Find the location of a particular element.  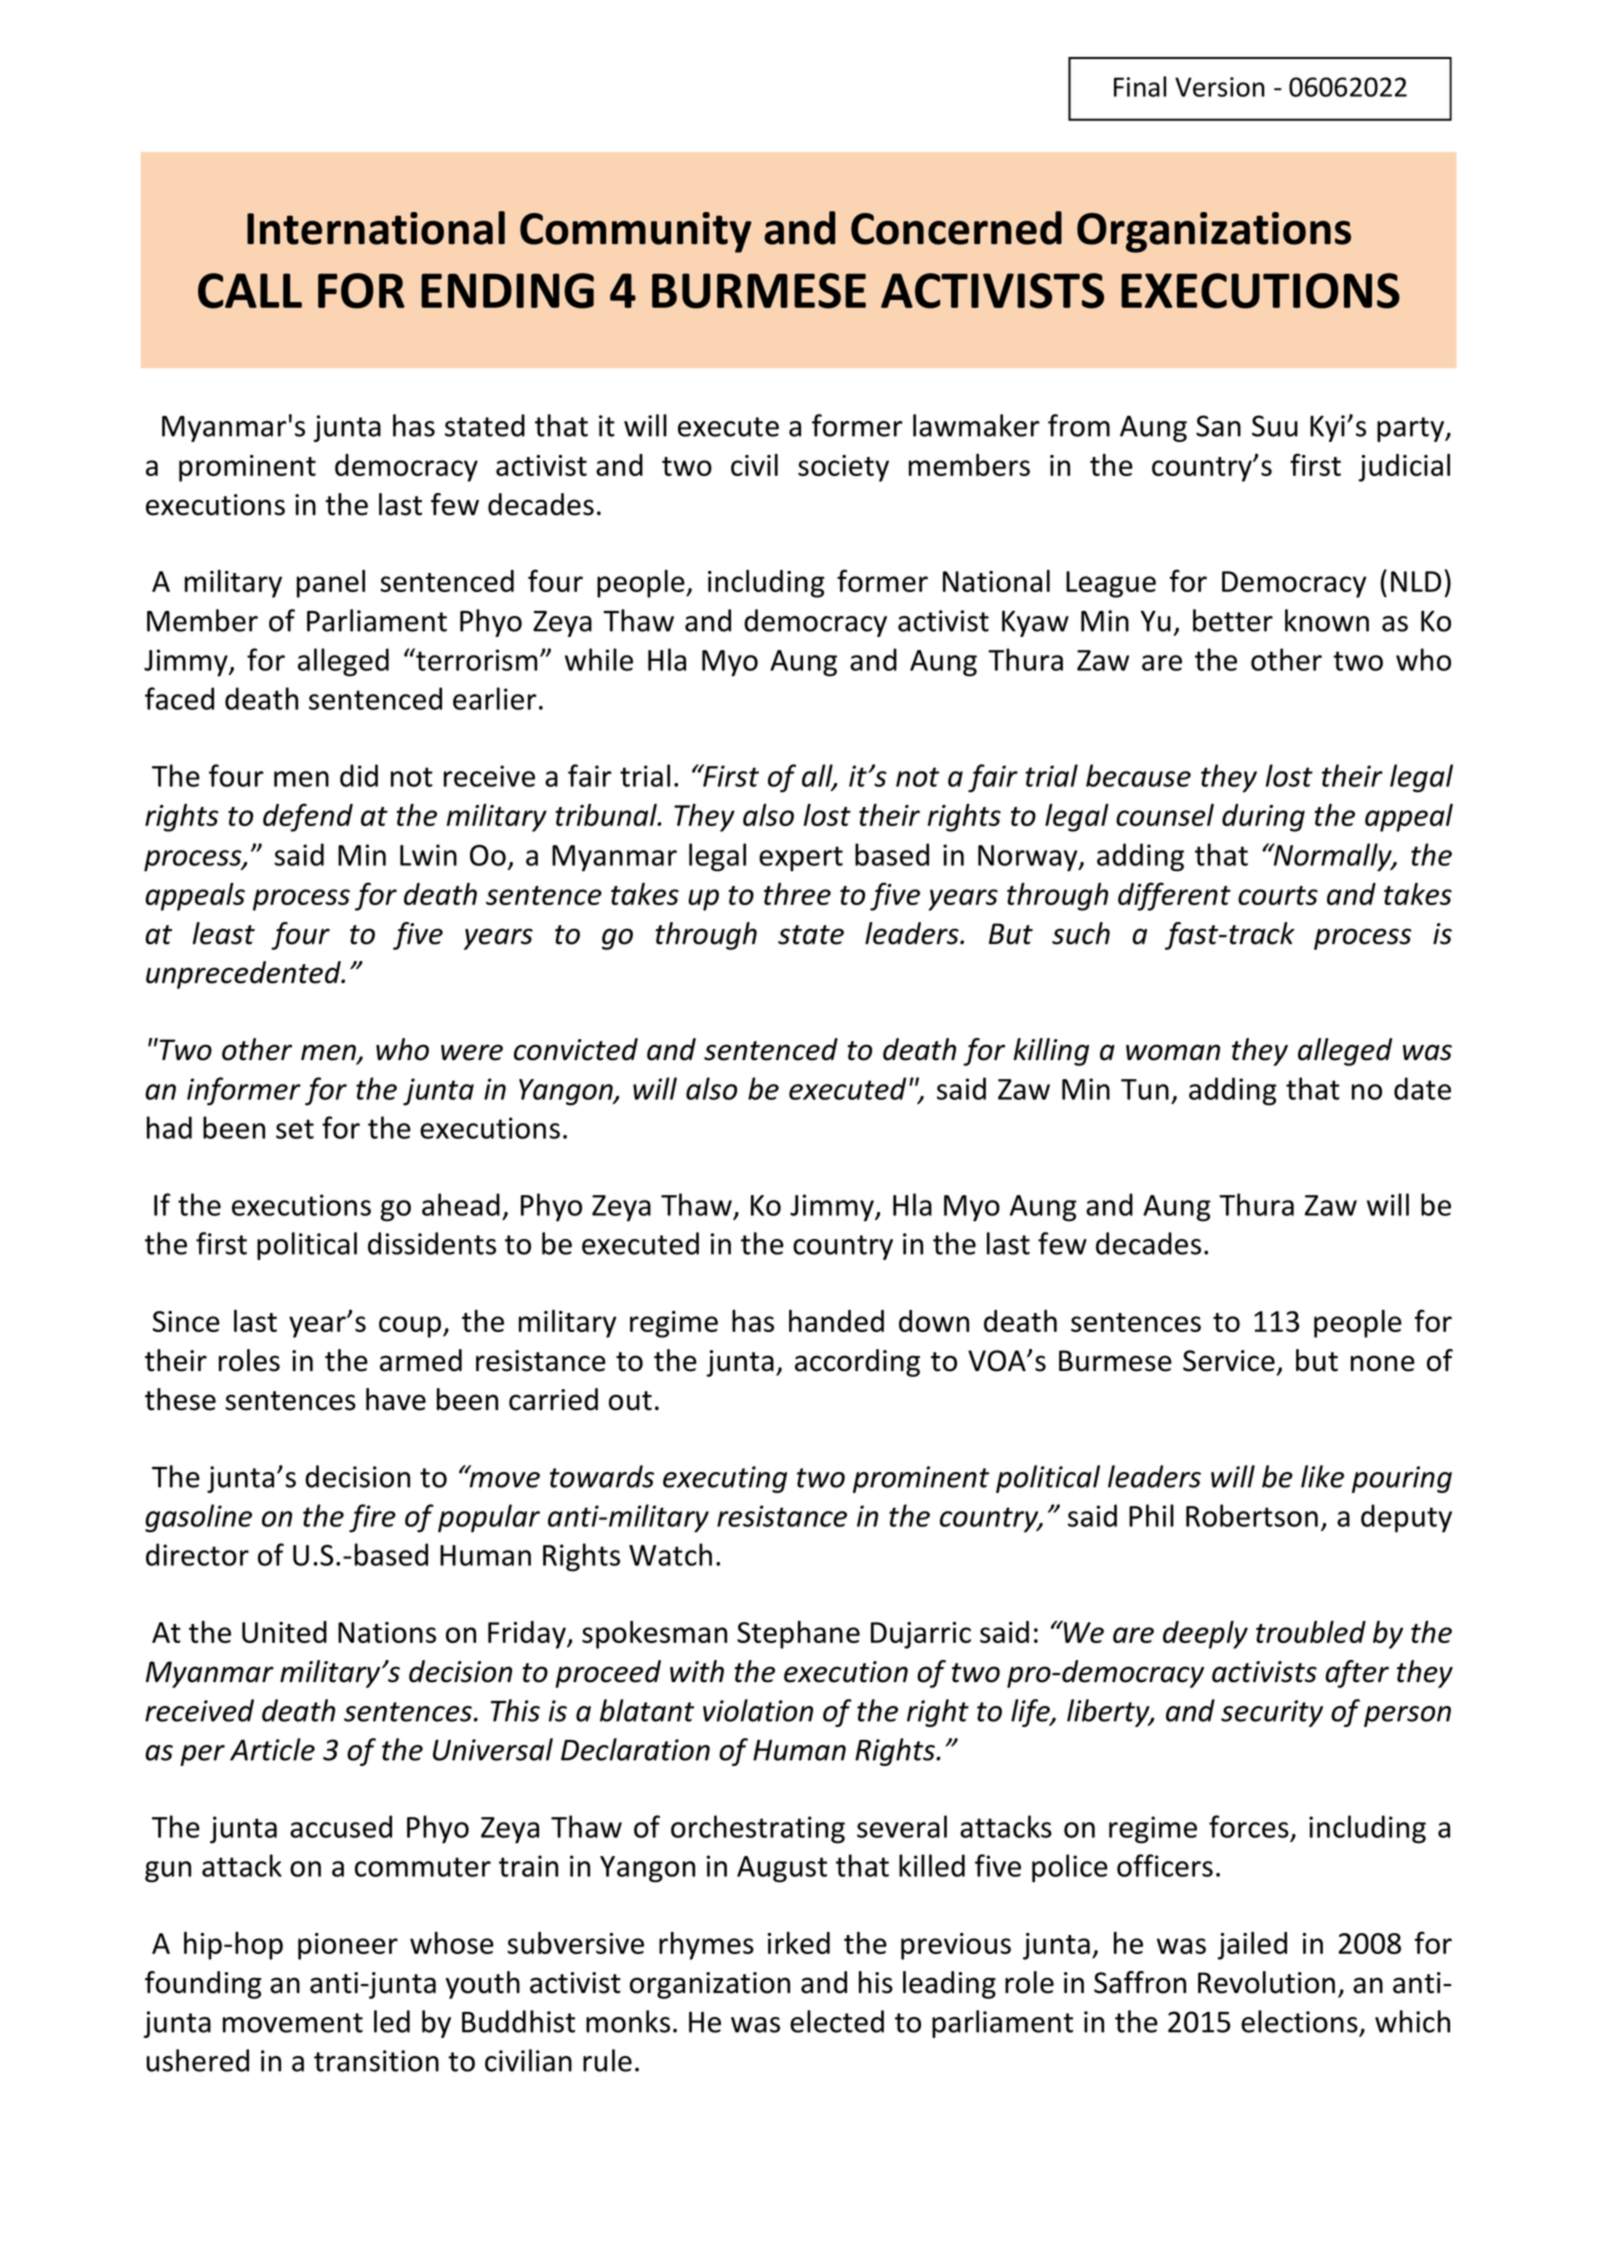

elected is located at coordinates (837, 2021).
